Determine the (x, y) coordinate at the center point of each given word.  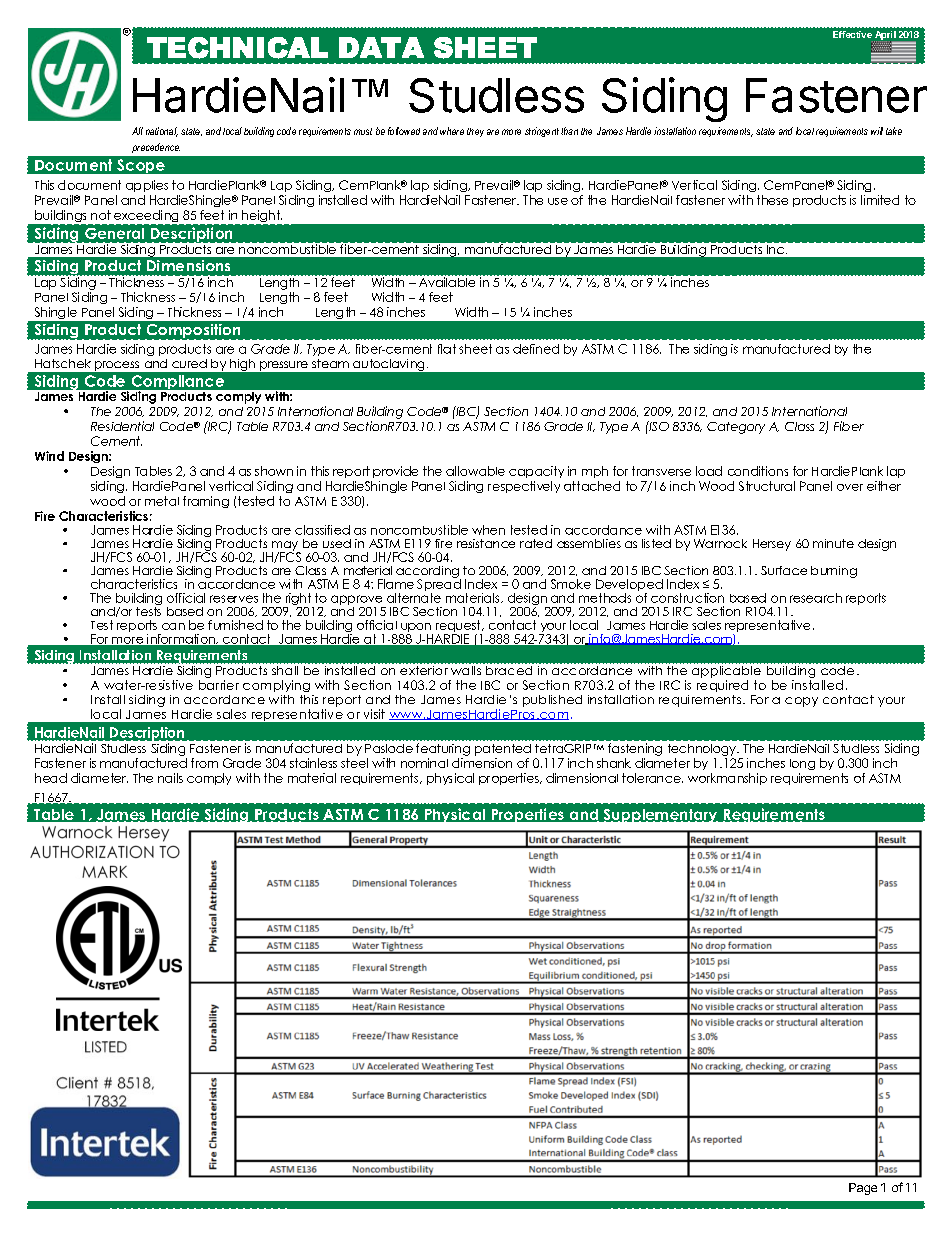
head (51, 778)
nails (170, 778)
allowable (475, 471)
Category (736, 428)
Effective (852, 34)
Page (863, 1189)
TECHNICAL (237, 48)
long (802, 764)
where (452, 131)
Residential (122, 426)
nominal (424, 763)
